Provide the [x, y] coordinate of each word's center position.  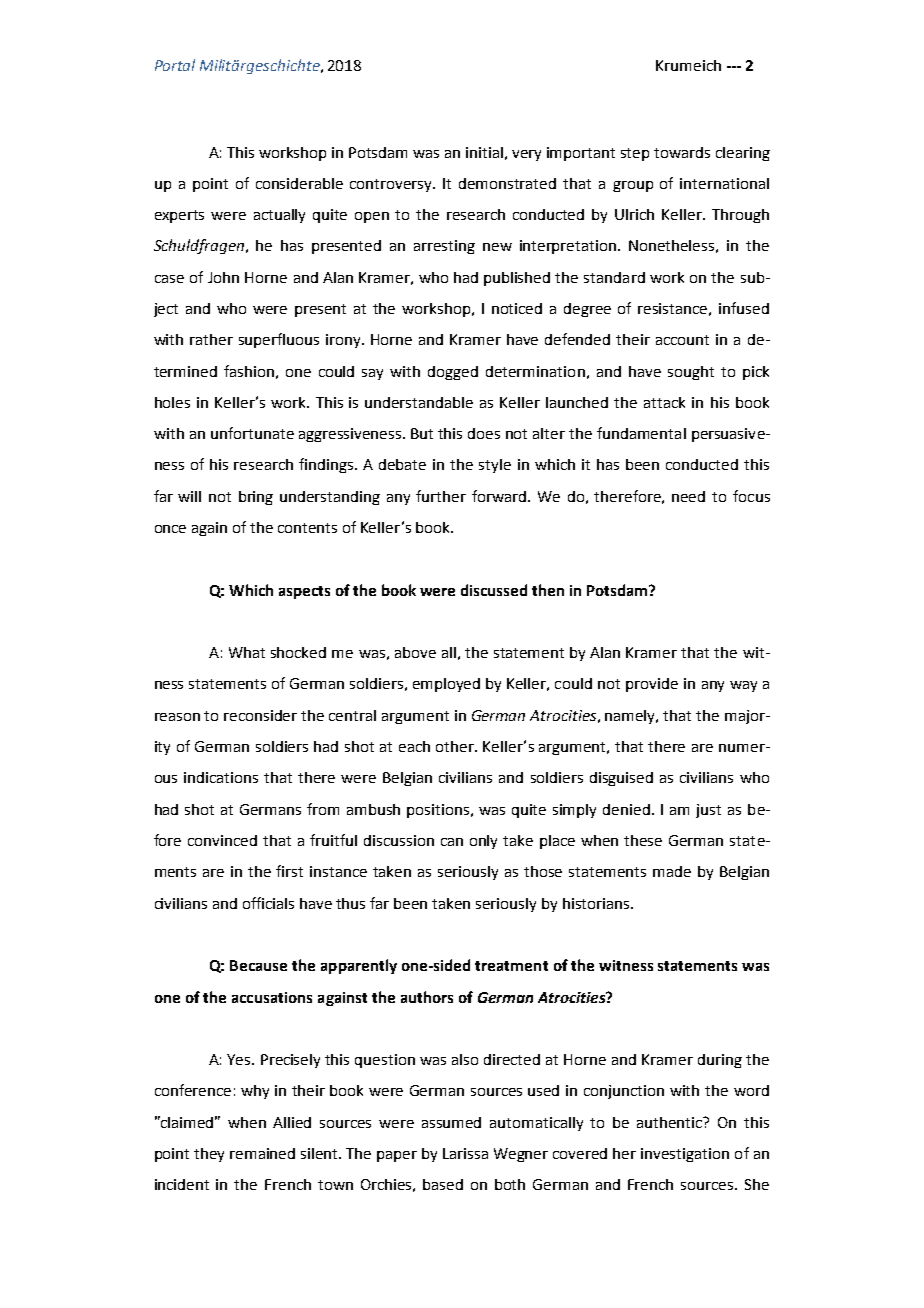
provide [652, 685]
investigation [685, 1155]
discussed [494, 590]
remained [262, 1153]
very [526, 155]
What [247, 652]
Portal [175, 65]
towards [682, 152]
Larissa [465, 1153]
